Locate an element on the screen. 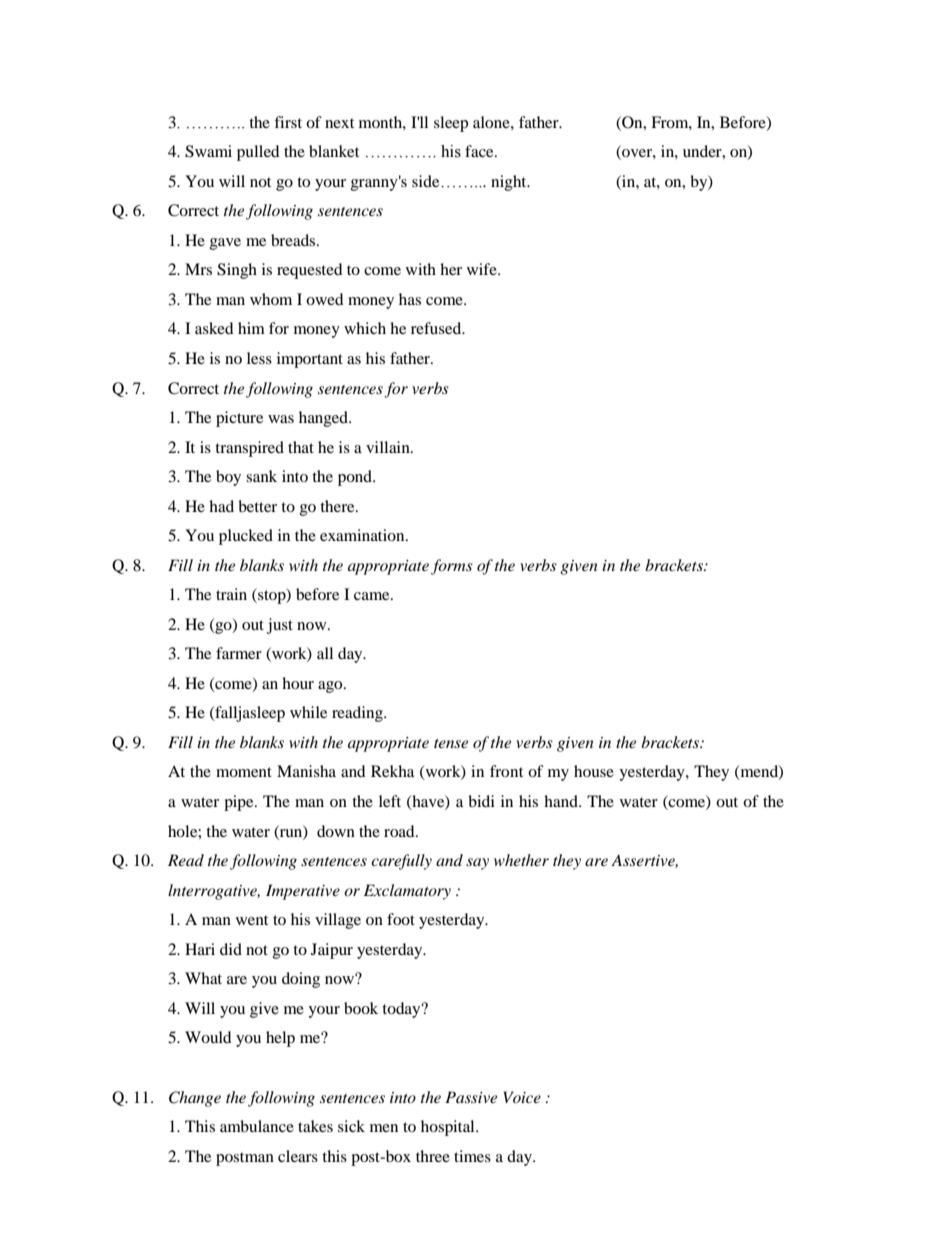  ambulance is located at coordinates (257, 1126).
